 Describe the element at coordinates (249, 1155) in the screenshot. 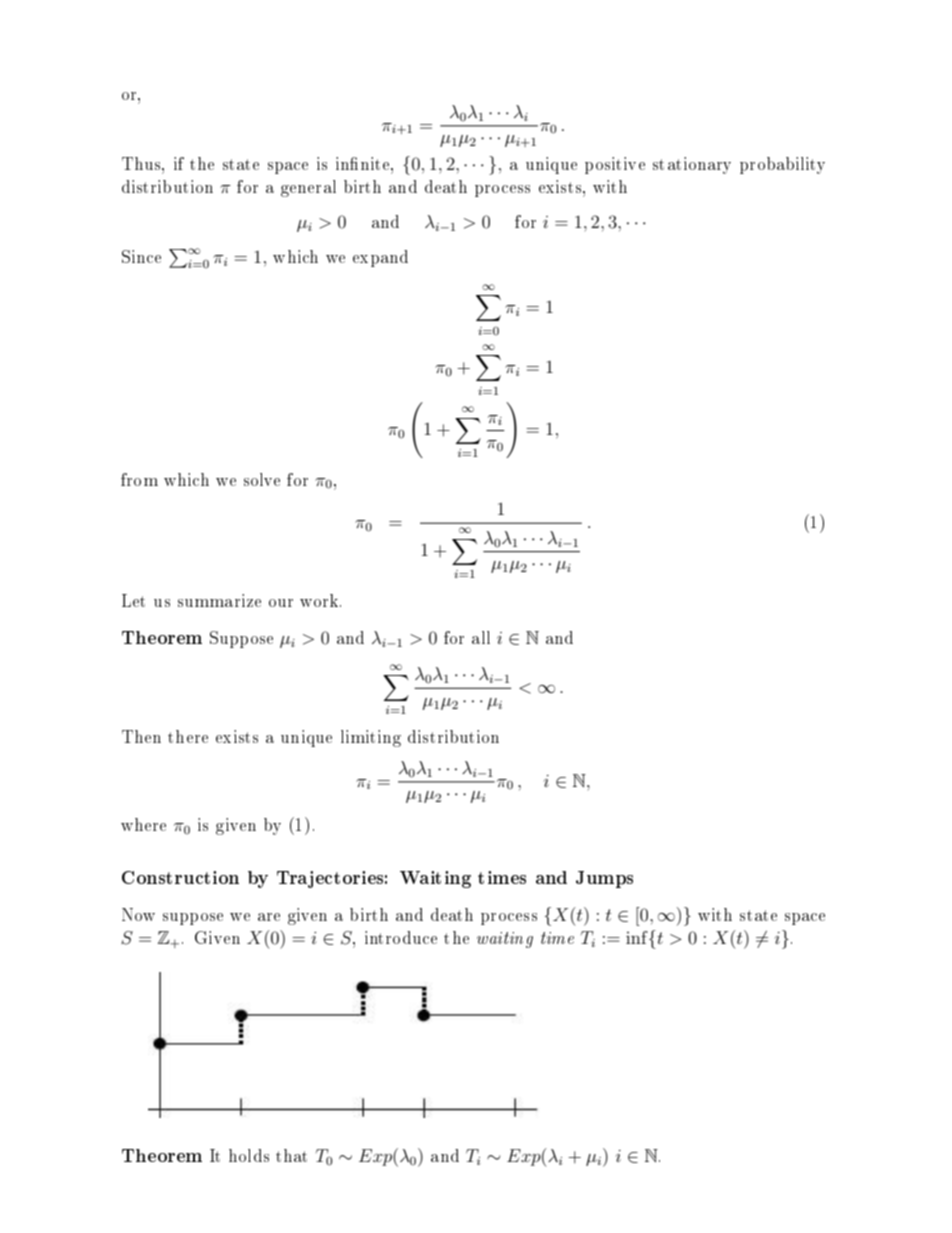

I see `holds` at that location.
